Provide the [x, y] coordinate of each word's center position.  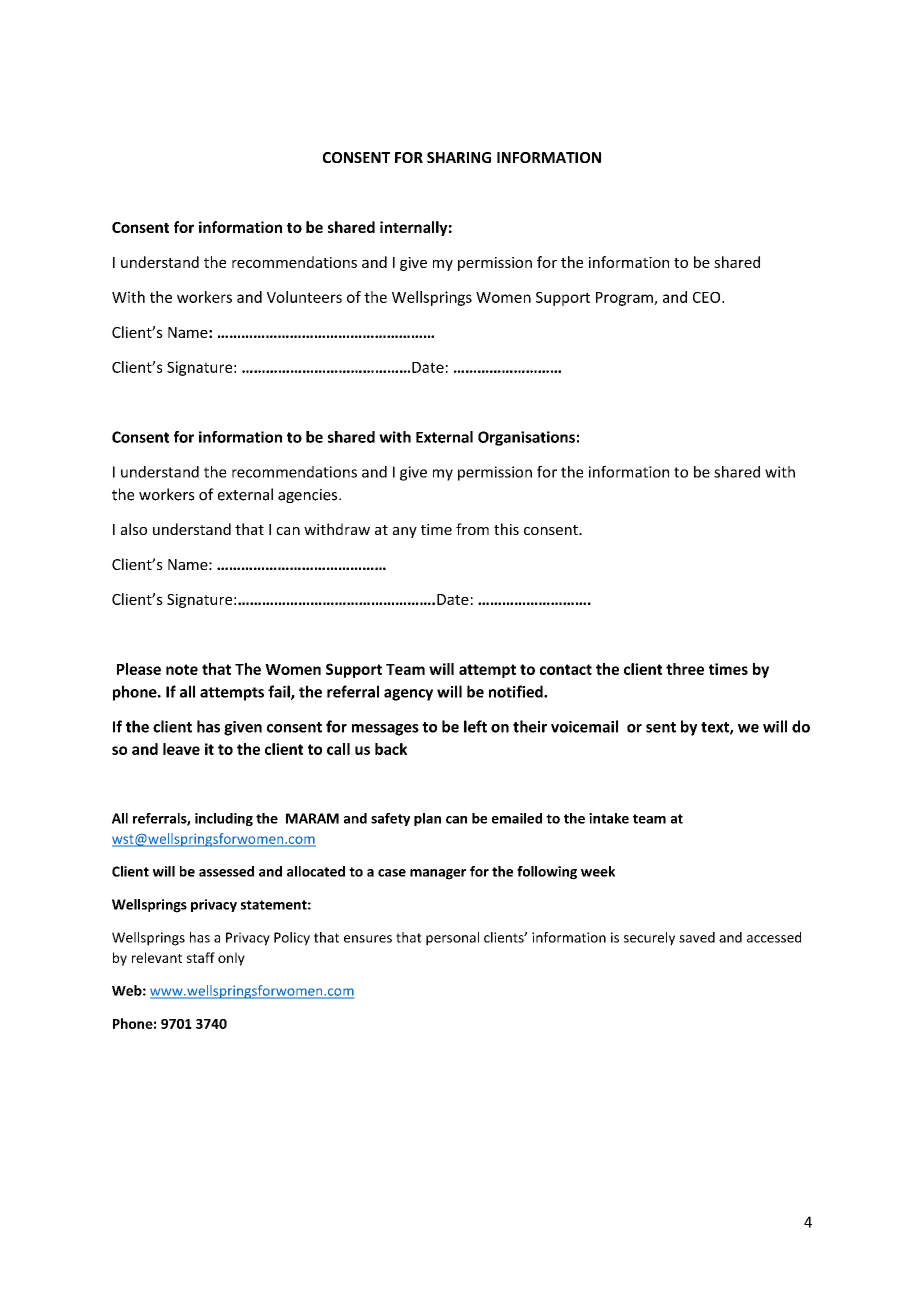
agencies [309, 496]
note [182, 669]
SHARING [459, 157]
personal [452, 939]
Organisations [526, 438]
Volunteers [304, 297]
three [685, 669]
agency [408, 695]
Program [625, 299]
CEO [708, 297]
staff [201, 957]
